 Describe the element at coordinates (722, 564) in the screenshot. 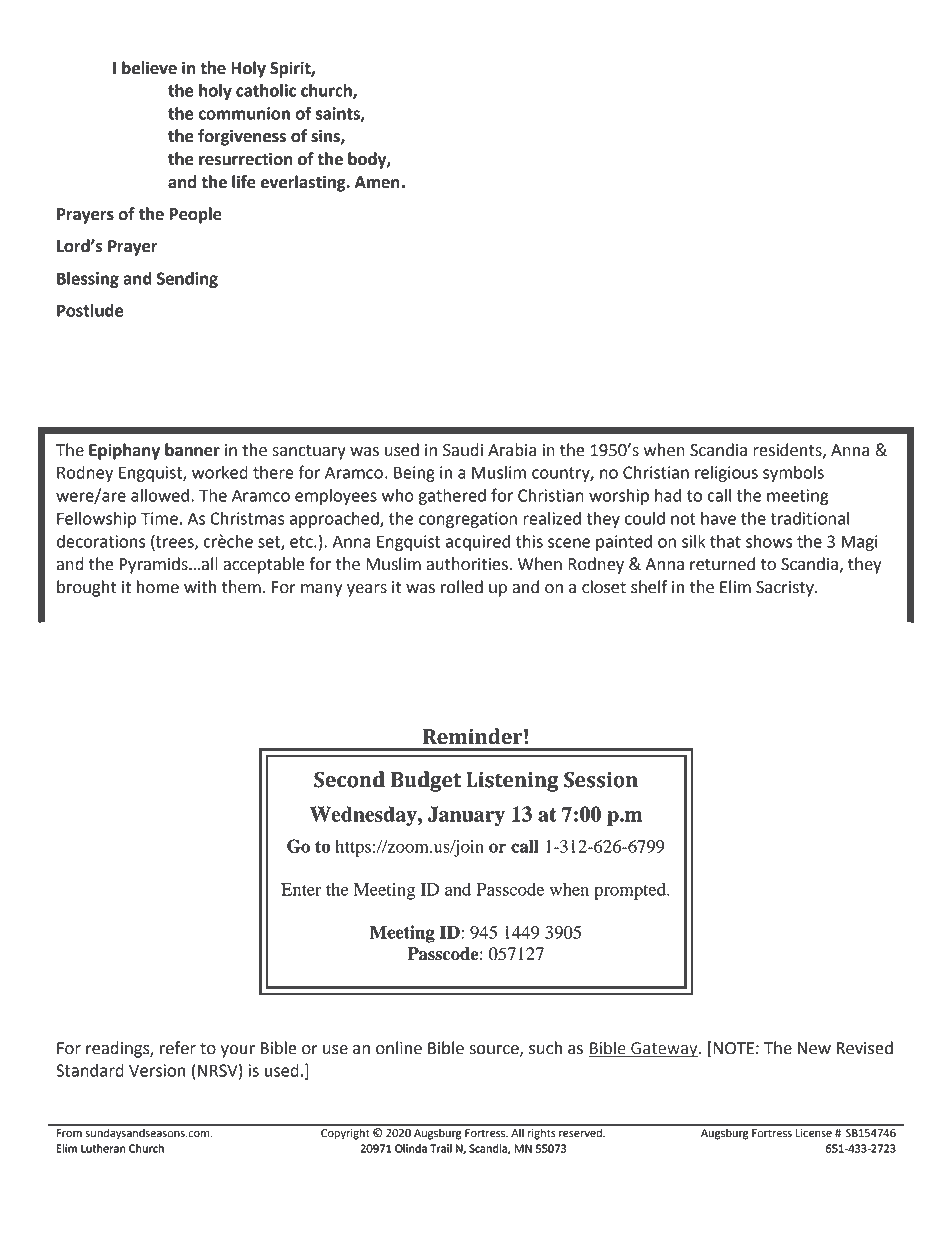

I see `returned` at that location.
